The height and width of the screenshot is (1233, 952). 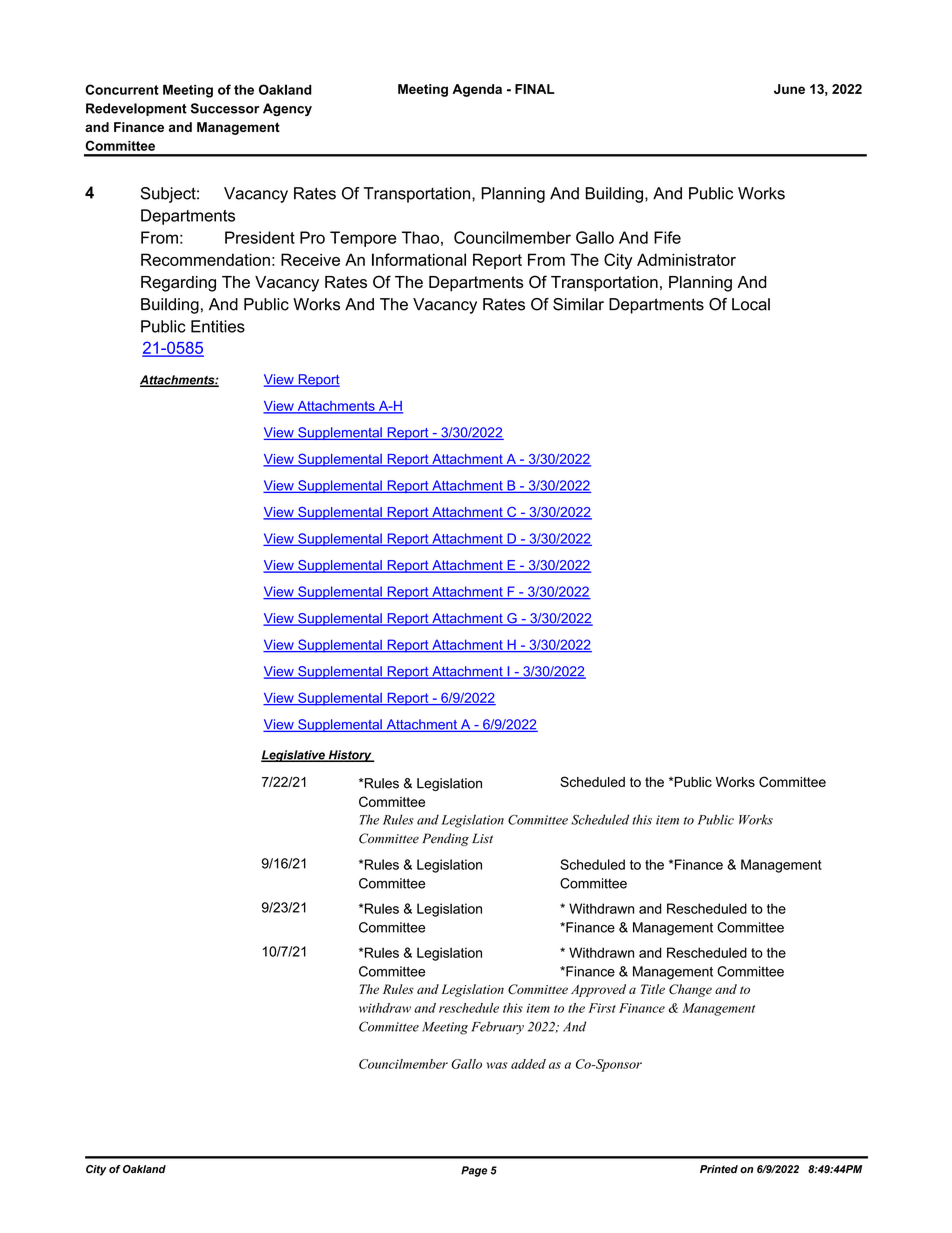 I want to click on Agenda, so click(x=477, y=90).
